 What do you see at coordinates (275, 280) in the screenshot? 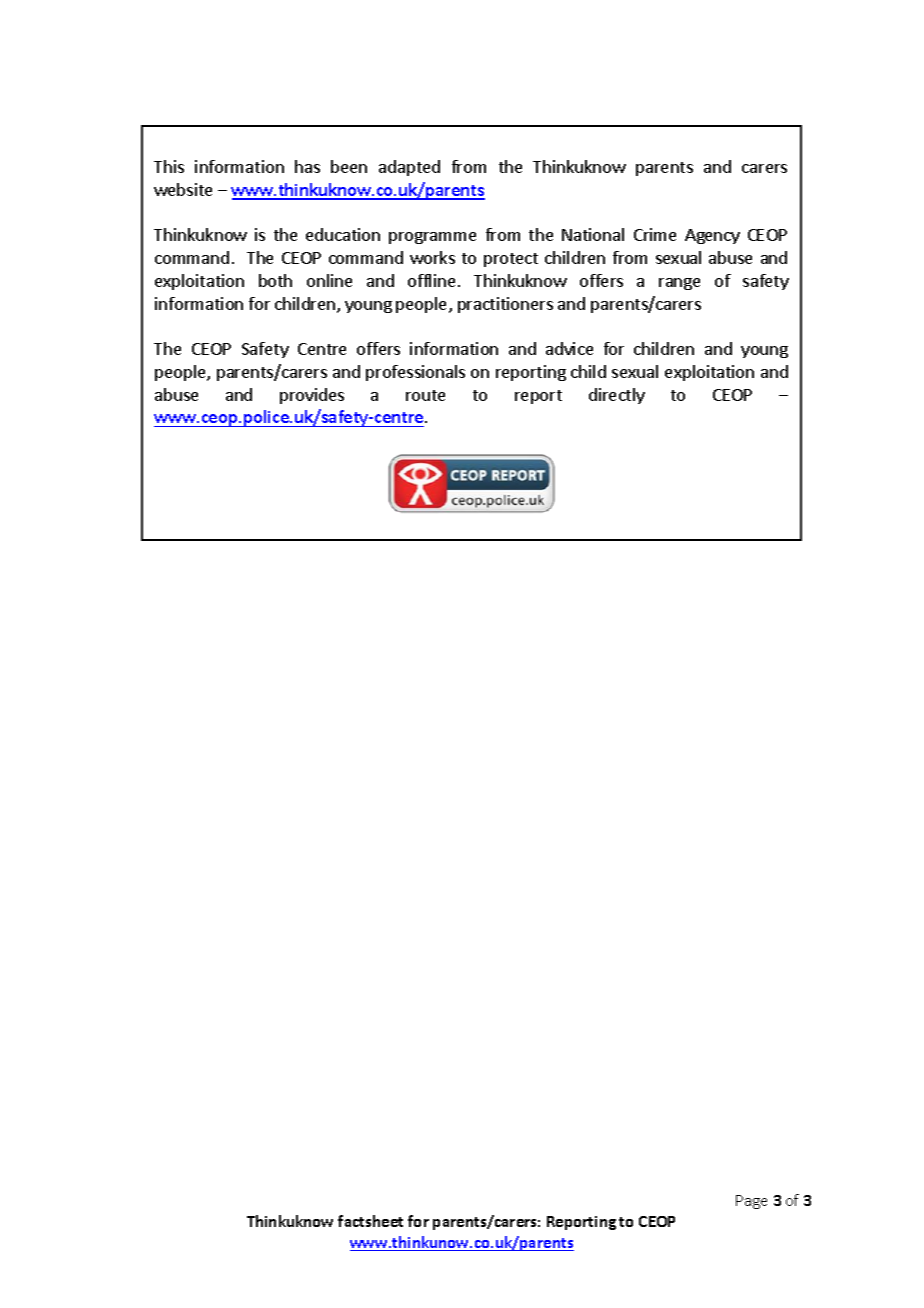
I see `both` at bounding box center [275, 280].
